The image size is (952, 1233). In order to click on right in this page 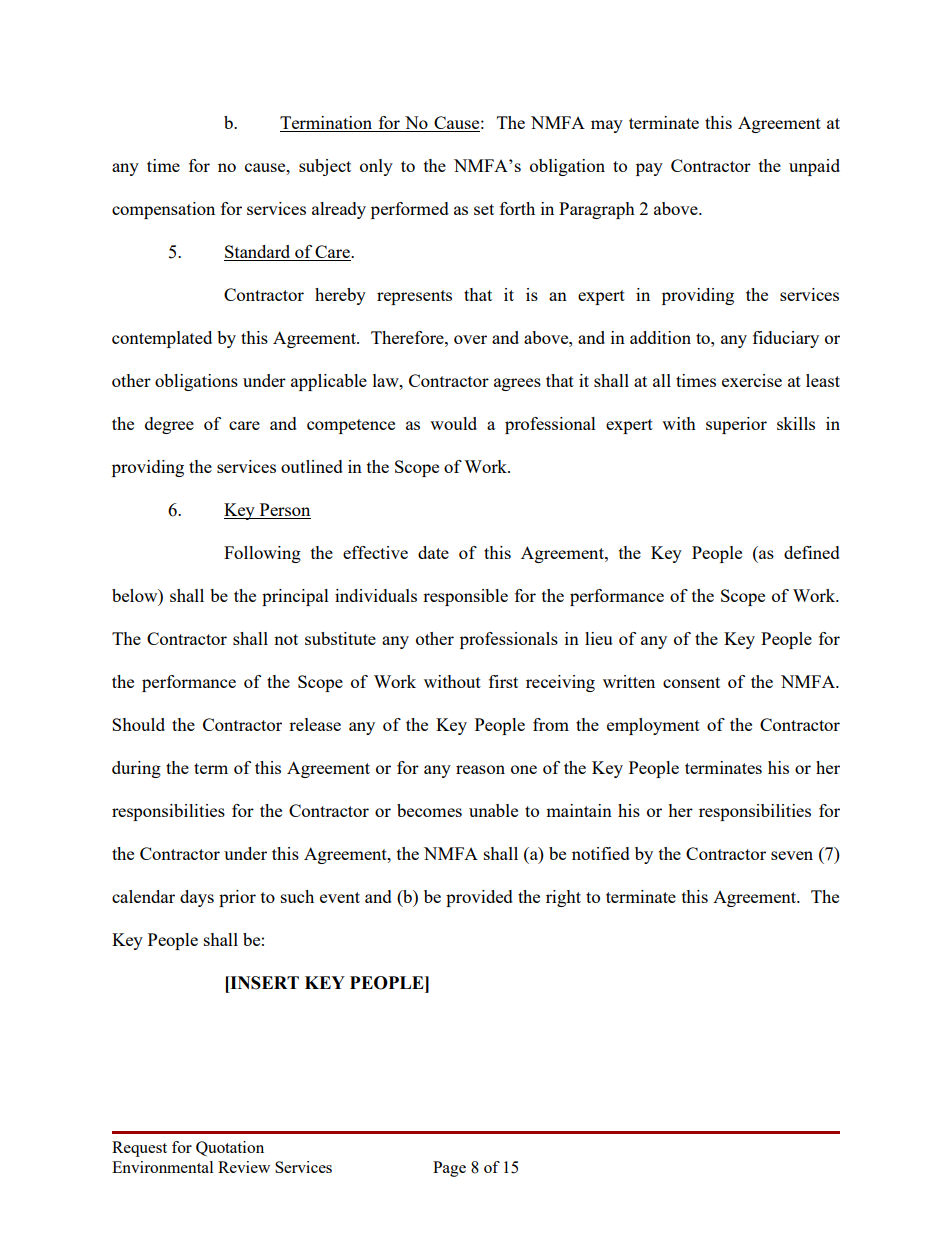, I will do `click(563, 898)`.
